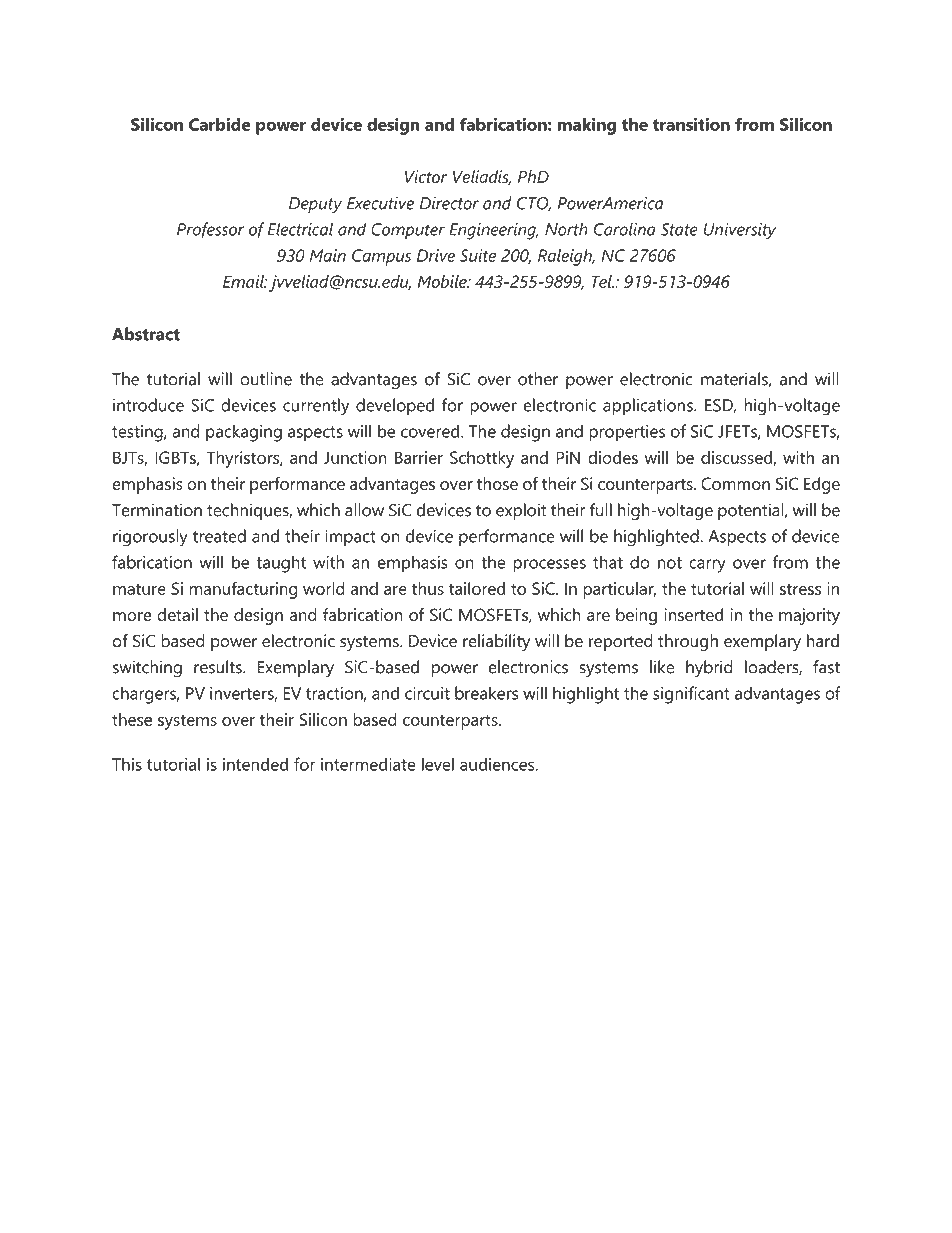  I want to click on discussed, so click(737, 458).
